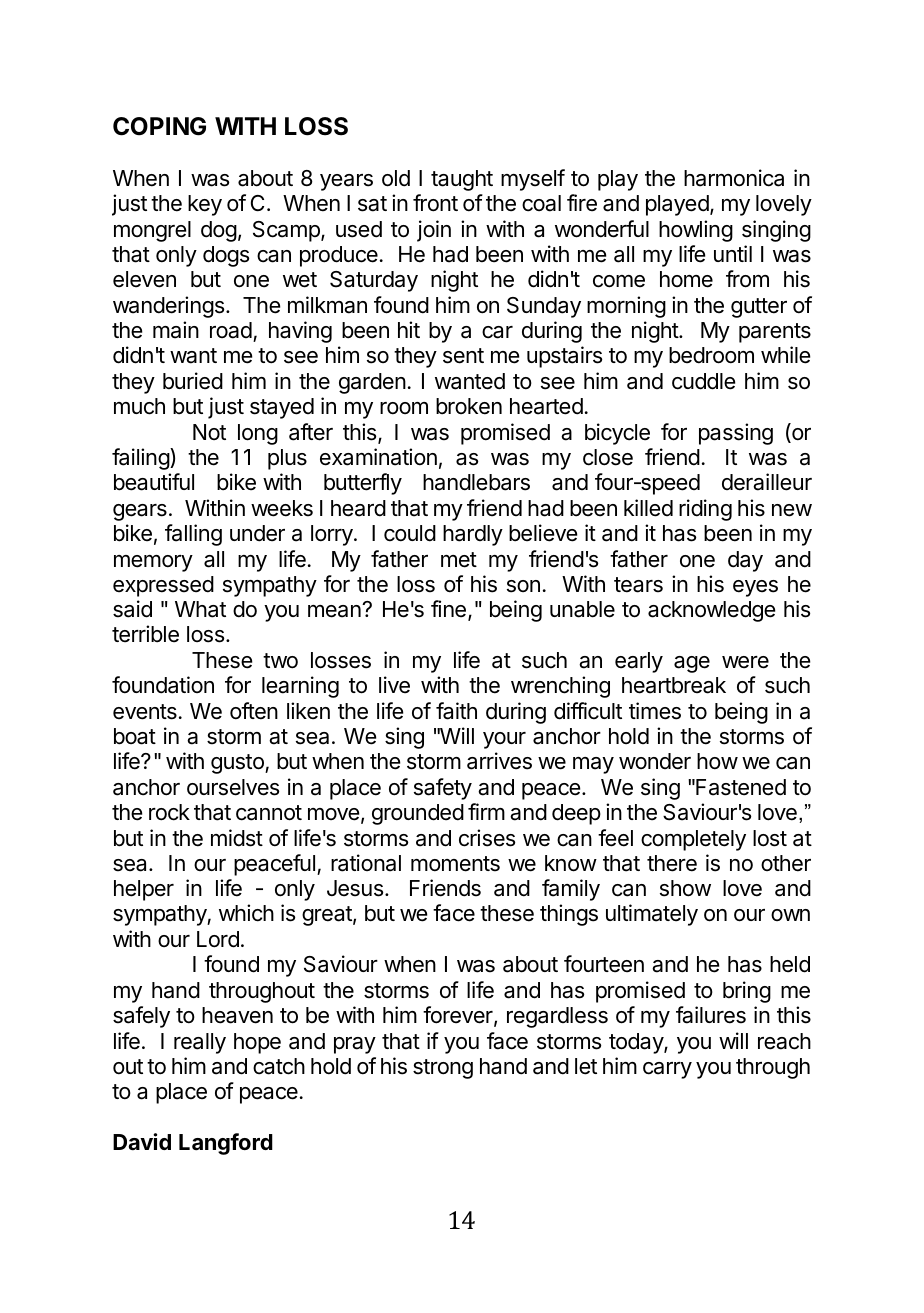 The height and width of the screenshot is (1313, 924). I want to click on howling, so click(696, 231).
